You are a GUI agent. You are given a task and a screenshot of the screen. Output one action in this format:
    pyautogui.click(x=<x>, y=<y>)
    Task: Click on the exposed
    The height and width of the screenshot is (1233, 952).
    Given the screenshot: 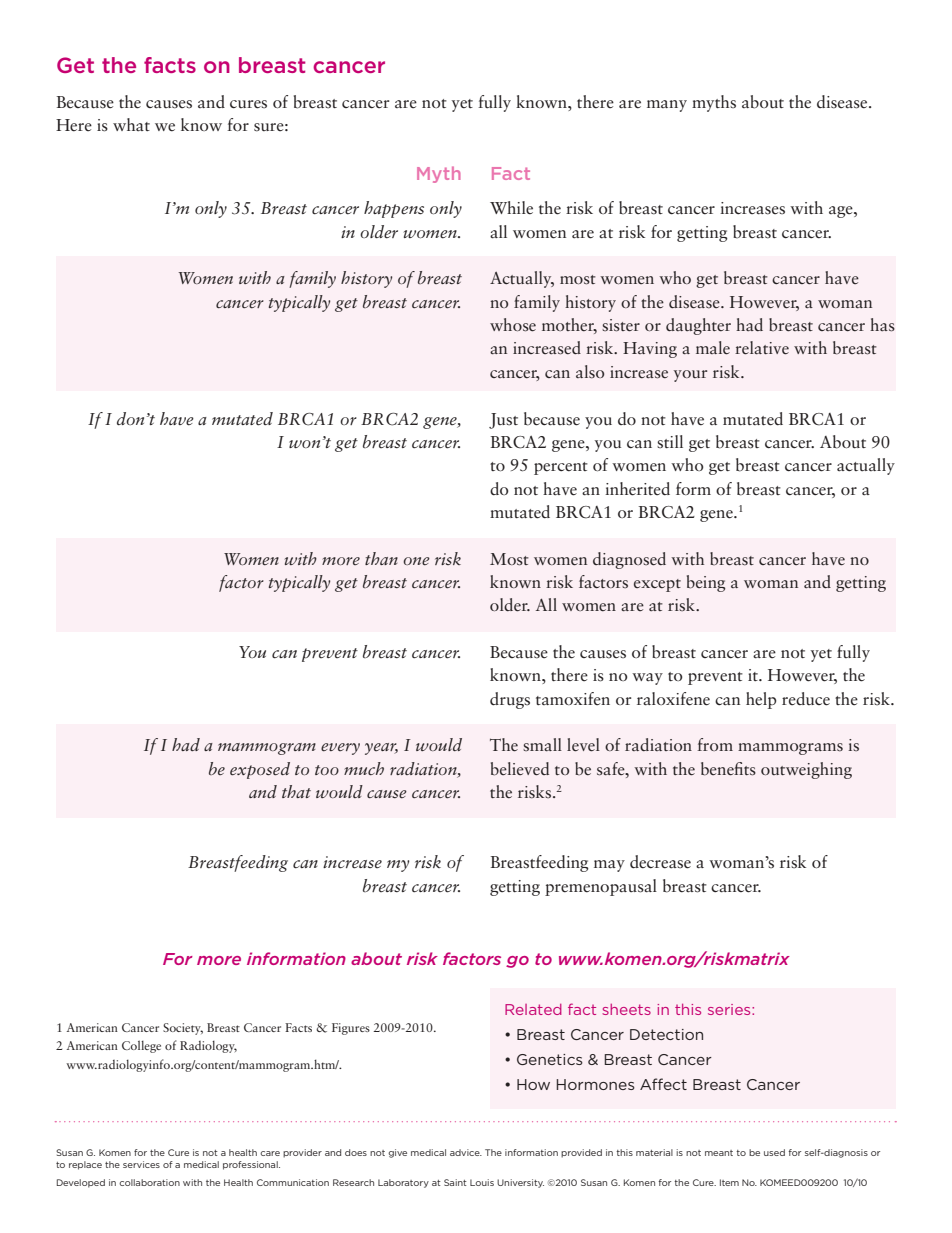 What is the action you would take?
    pyautogui.click(x=260, y=770)
